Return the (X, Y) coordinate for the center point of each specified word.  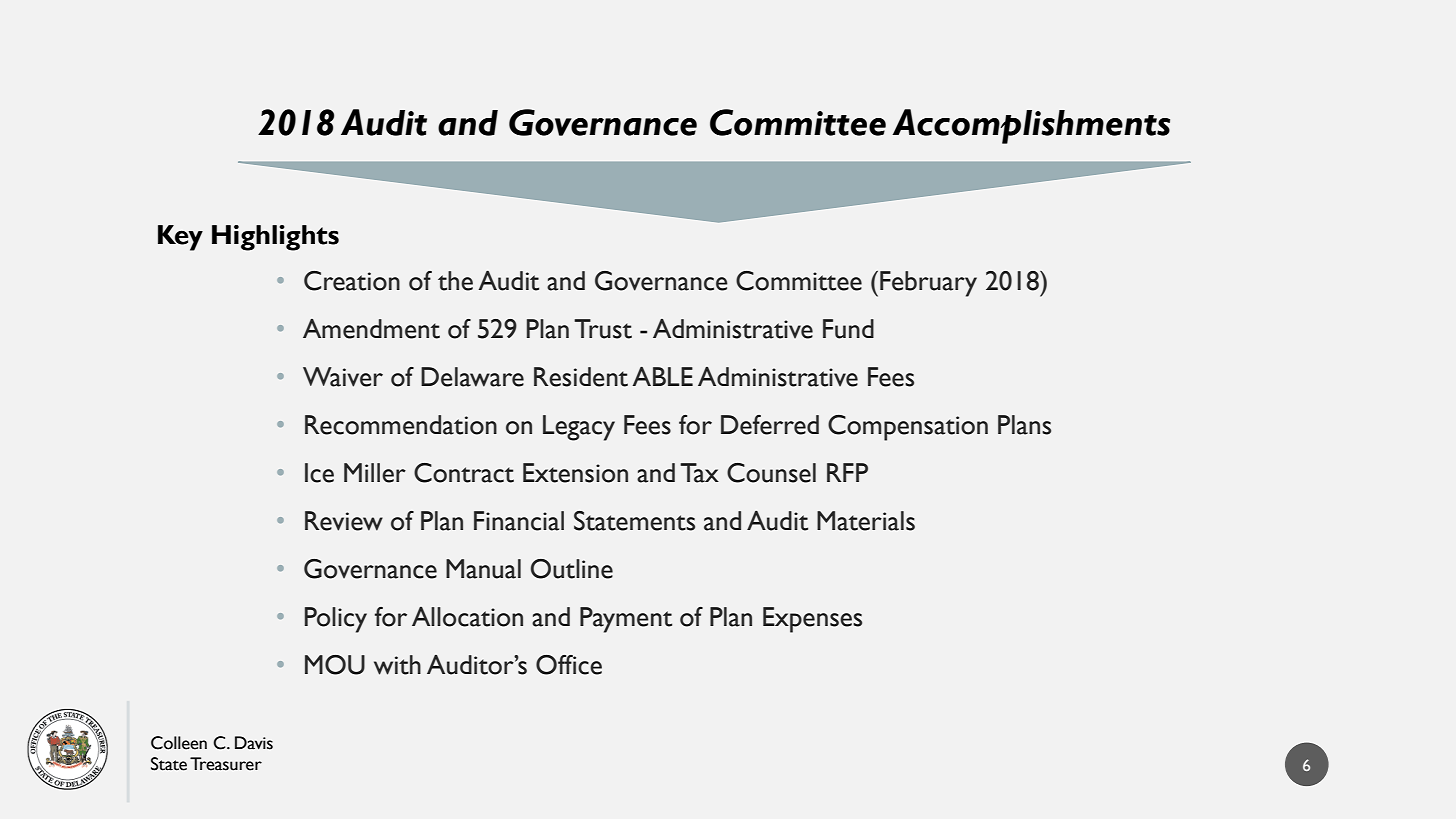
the (455, 281)
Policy (336, 620)
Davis (254, 743)
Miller (375, 473)
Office (569, 665)
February (928, 284)
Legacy (579, 428)
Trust (603, 329)
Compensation (908, 428)
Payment (626, 620)
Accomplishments (1031, 126)
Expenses (812, 620)
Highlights (275, 238)
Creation (352, 281)
